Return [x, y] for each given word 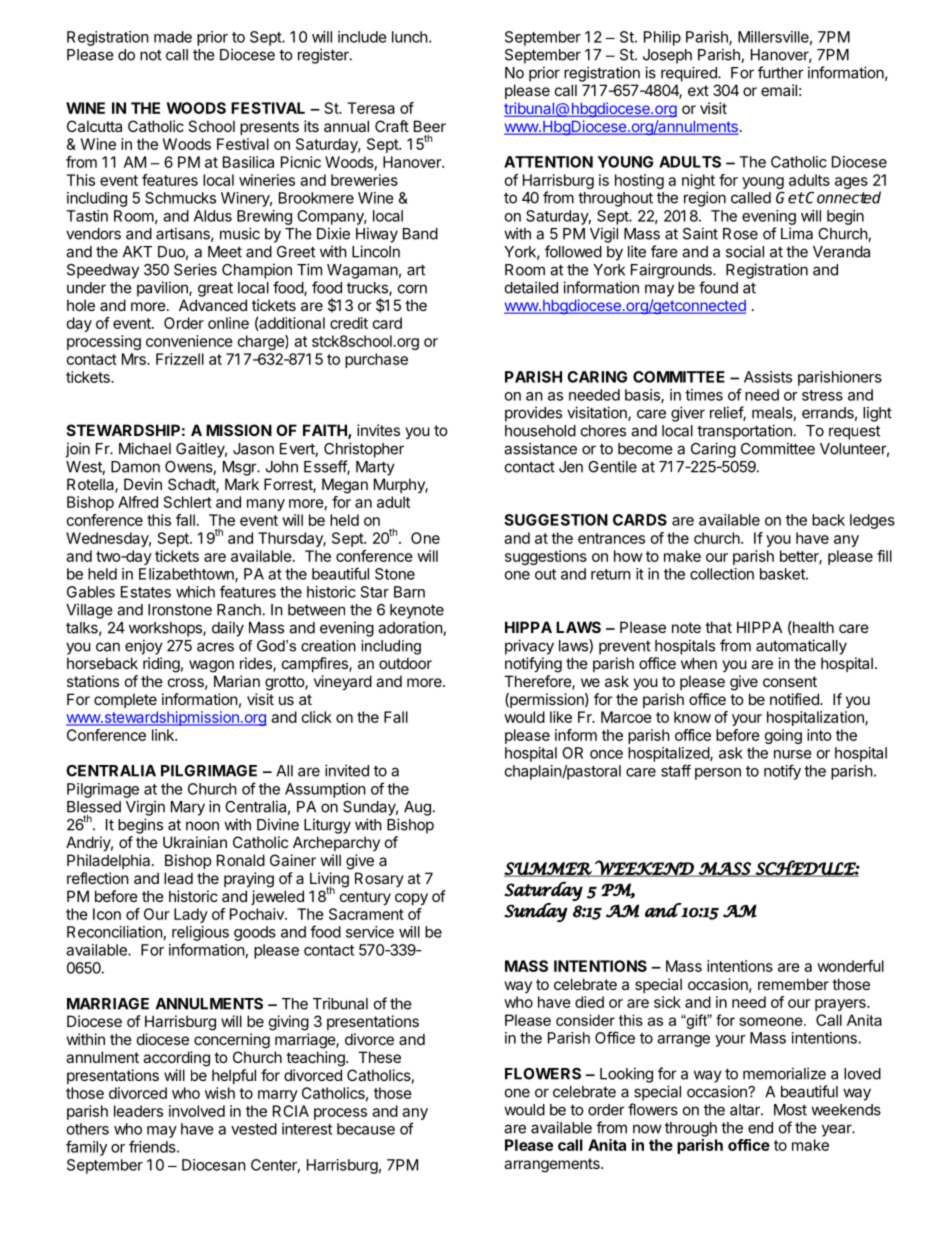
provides [533, 414]
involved [197, 1111]
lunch [410, 37]
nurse [793, 754]
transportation [744, 432]
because [366, 1129]
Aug [417, 808]
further [781, 72]
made [173, 37]
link [164, 735]
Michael [145, 448]
